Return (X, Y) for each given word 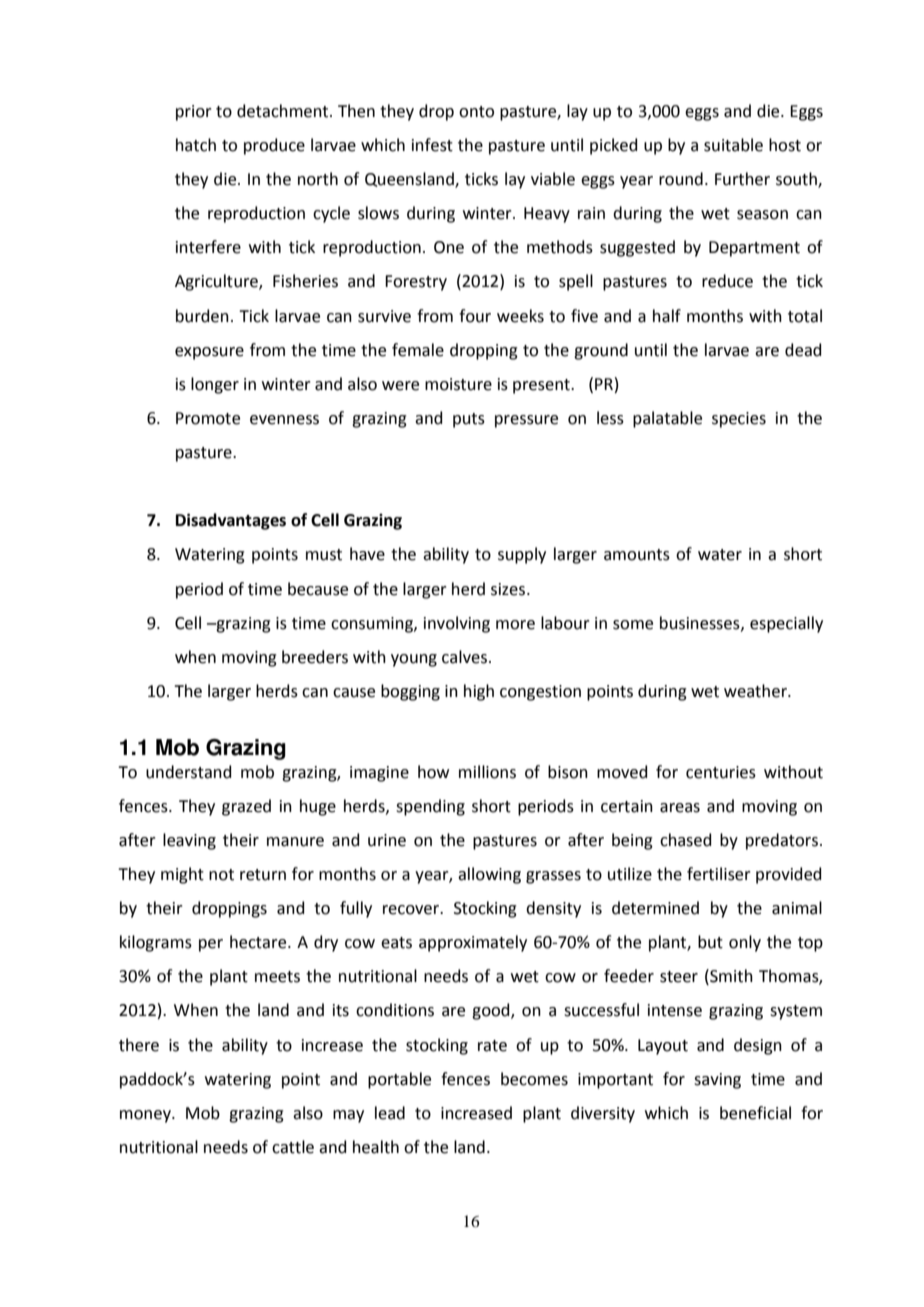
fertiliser (719, 874)
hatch (196, 145)
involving (457, 624)
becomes (534, 1079)
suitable (733, 145)
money (146, 1116)
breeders (315, 657)
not (221, 875)
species (739, 420)
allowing (489, 875)
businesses (701, 623)
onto (476, 112)
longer (215, 385)
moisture (458, 384)
